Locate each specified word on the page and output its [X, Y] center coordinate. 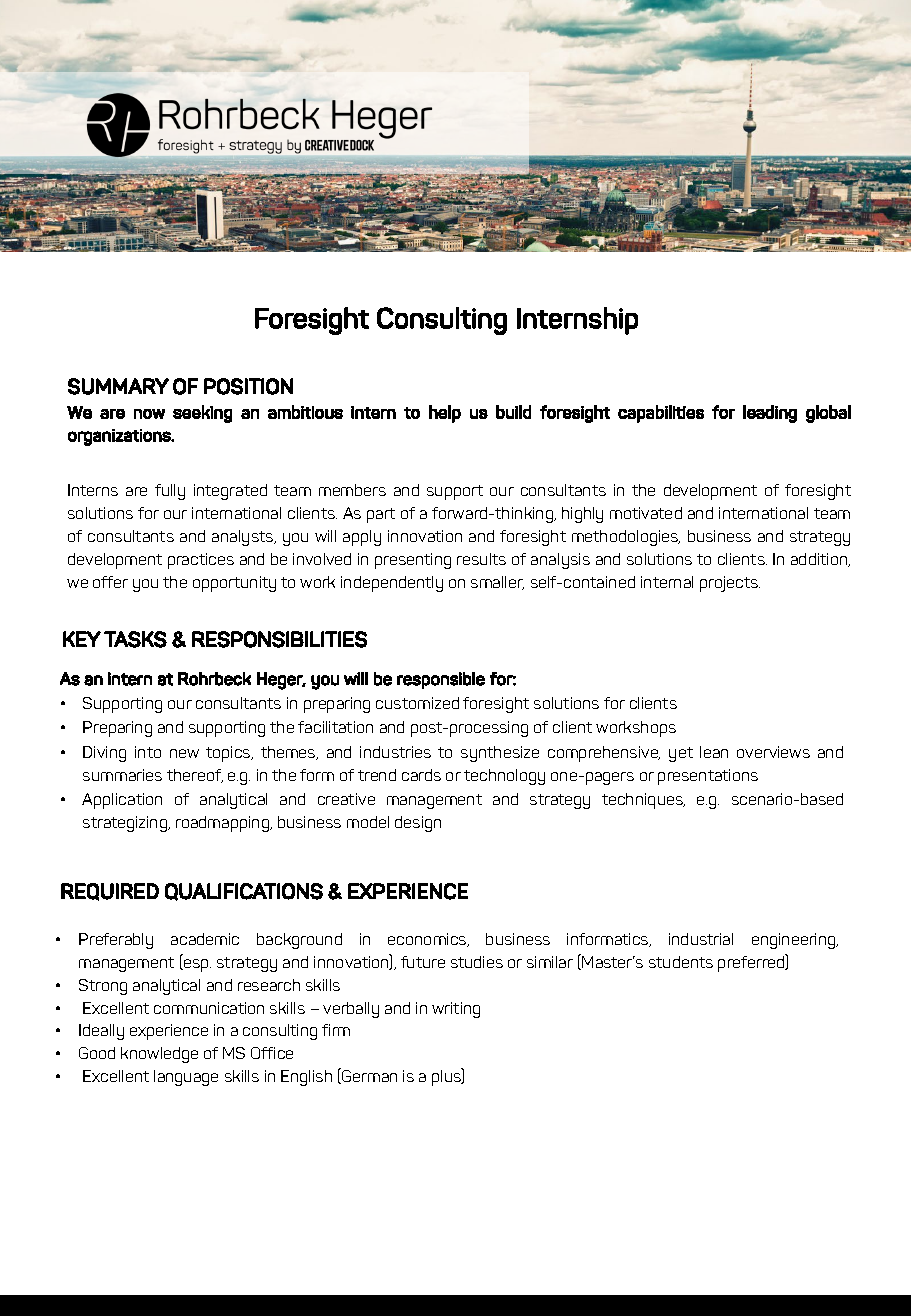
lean [714, 752]
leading [770, 414]
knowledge [159, 1055]
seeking [202, 414]
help [445, 414]
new [184, 753]
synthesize [500, 754]
